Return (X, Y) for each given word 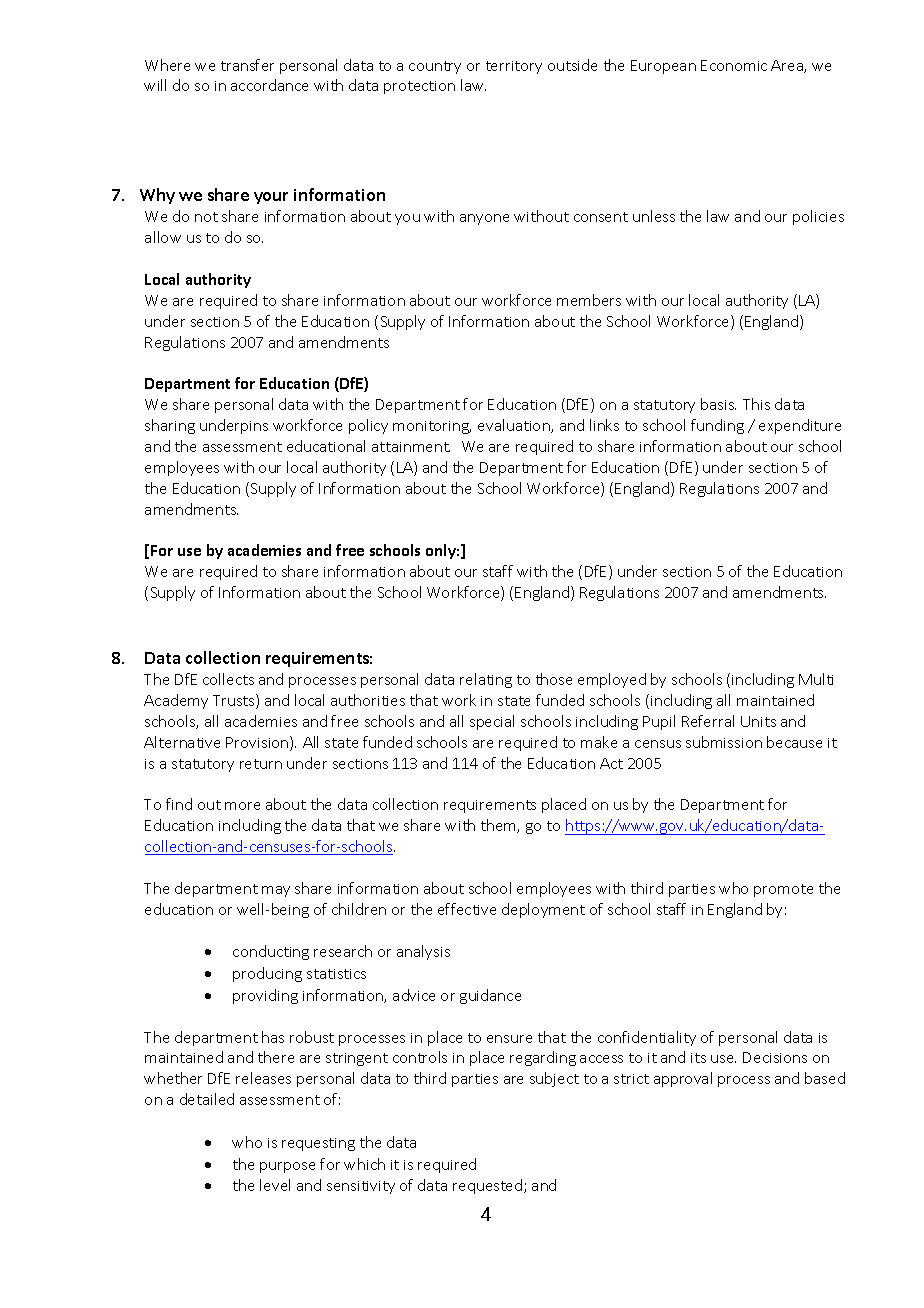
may (276, 891)
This (756, 404)
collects (228, 679)
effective (467, 909)
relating (486, 680)
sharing (170, 426)
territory (514, 67)
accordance (269, 85)
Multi (816, 679)
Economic (734, 65)
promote (783, 890)
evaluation (515, 426)
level (275, 1185)
